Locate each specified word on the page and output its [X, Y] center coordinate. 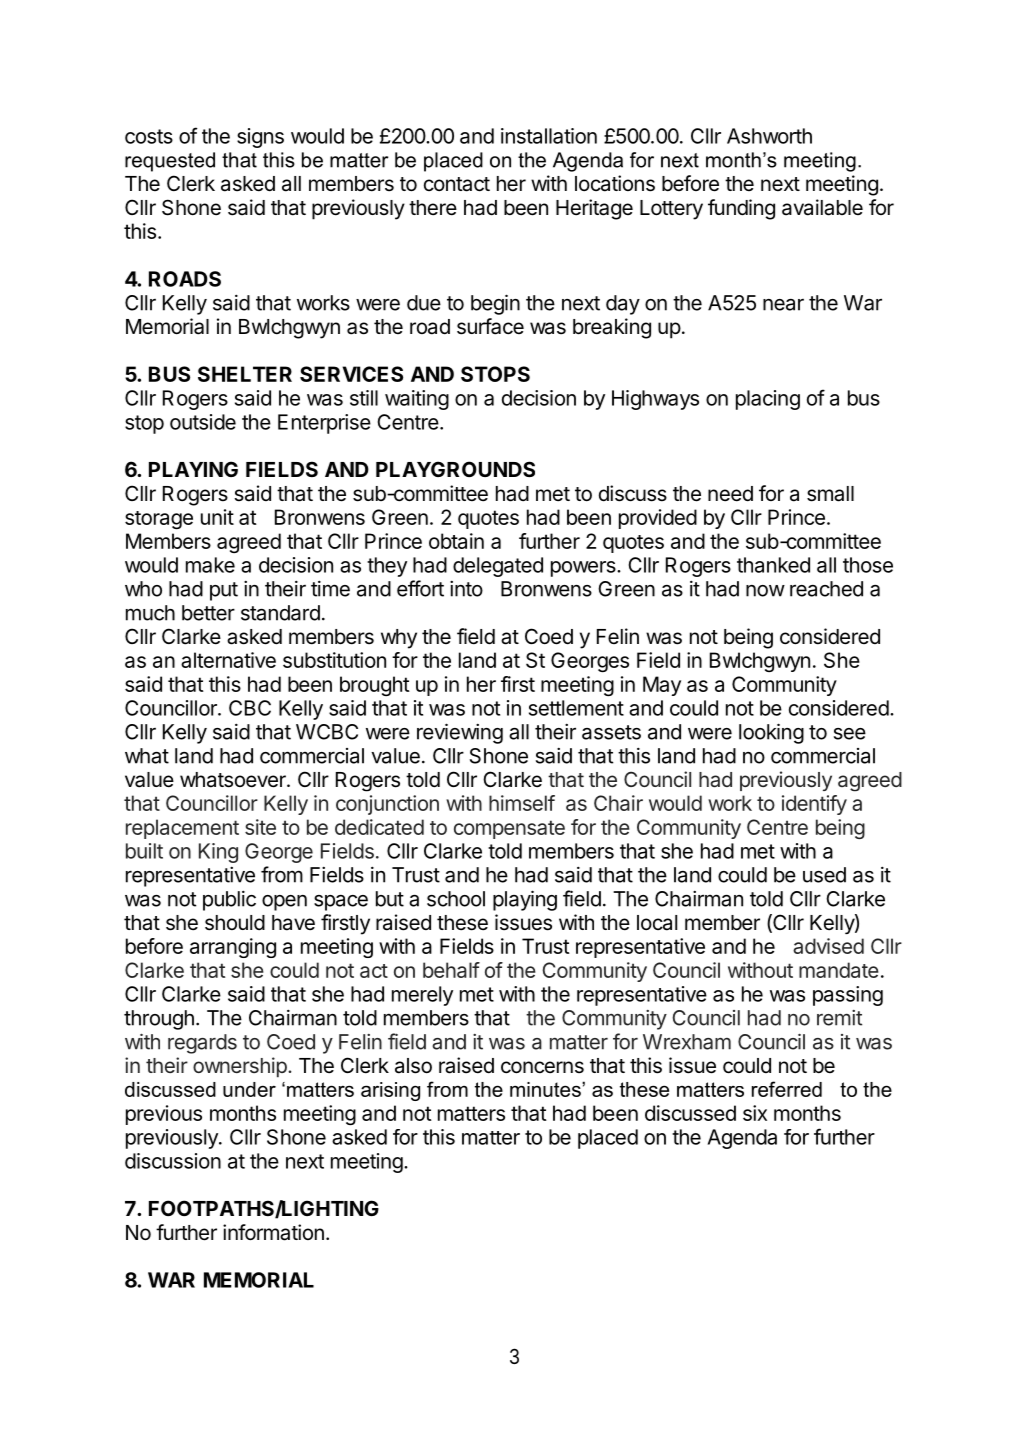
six [755, 1113]
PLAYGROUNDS [455, 469]
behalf [451, 970]
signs [260, 138]
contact [457, 184]
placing [768, 400]
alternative [228, 660]
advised [828, 946]
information [273, 1232]
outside [203, 422]
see [850, 734]
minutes [546, 1089]
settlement [576, 708]
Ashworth [769, 136]
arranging [233, 948]
